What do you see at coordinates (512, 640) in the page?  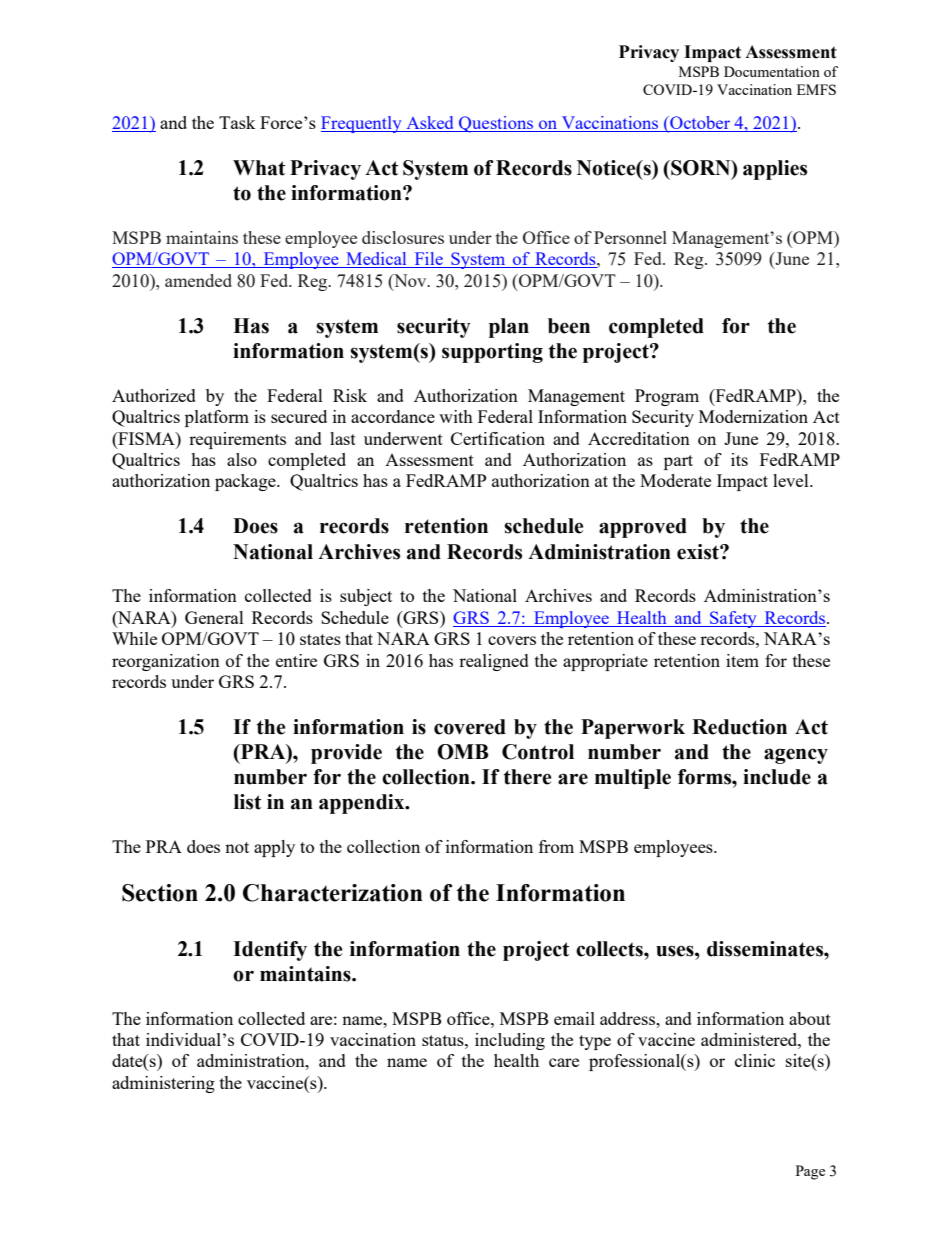 I see `covers` at bounding box center [512, 640].
